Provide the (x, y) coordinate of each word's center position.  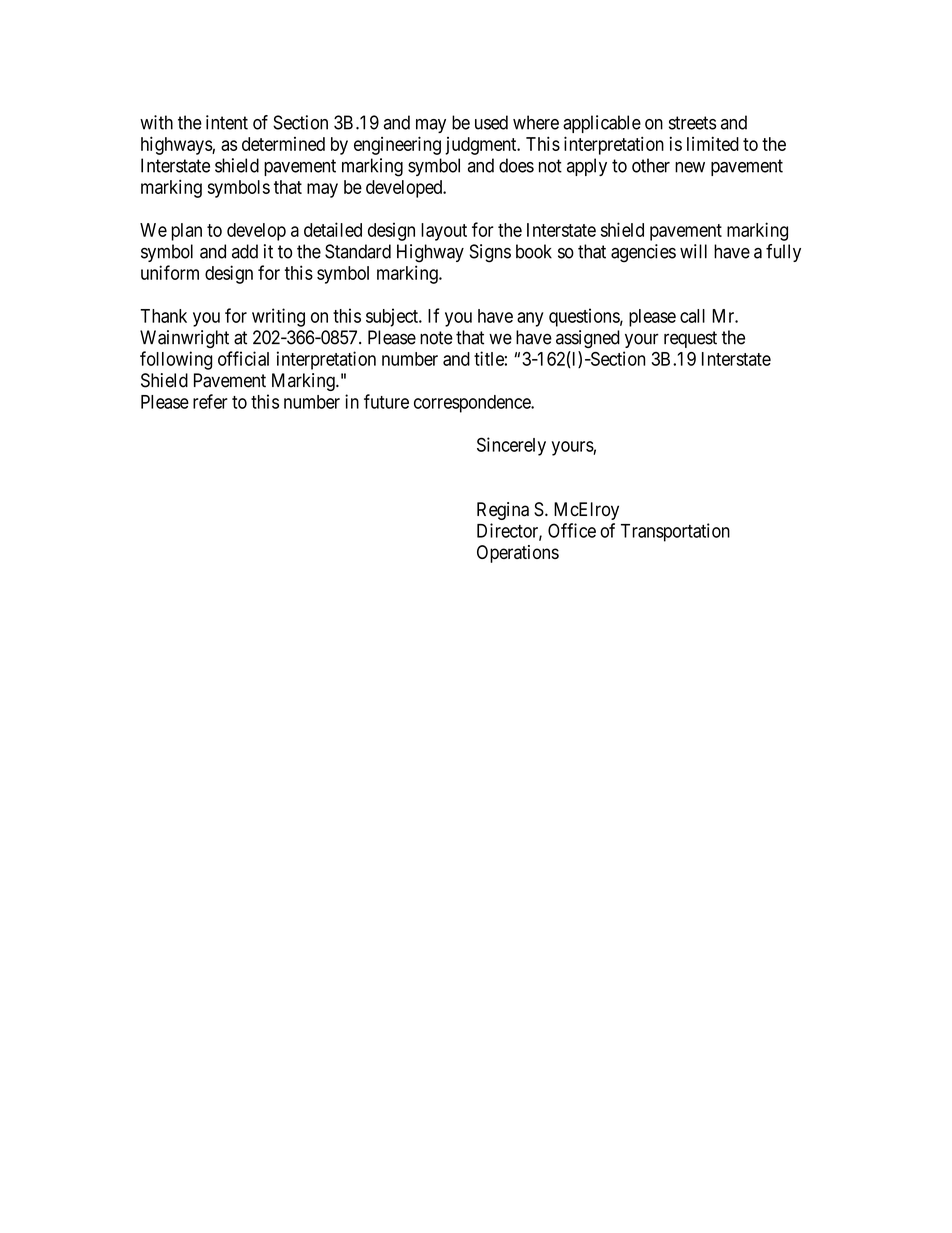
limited (713, 143)
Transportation (675, 532)
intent (227, 122)
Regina (503, 511)
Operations (518, 554)
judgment (482, 146)
